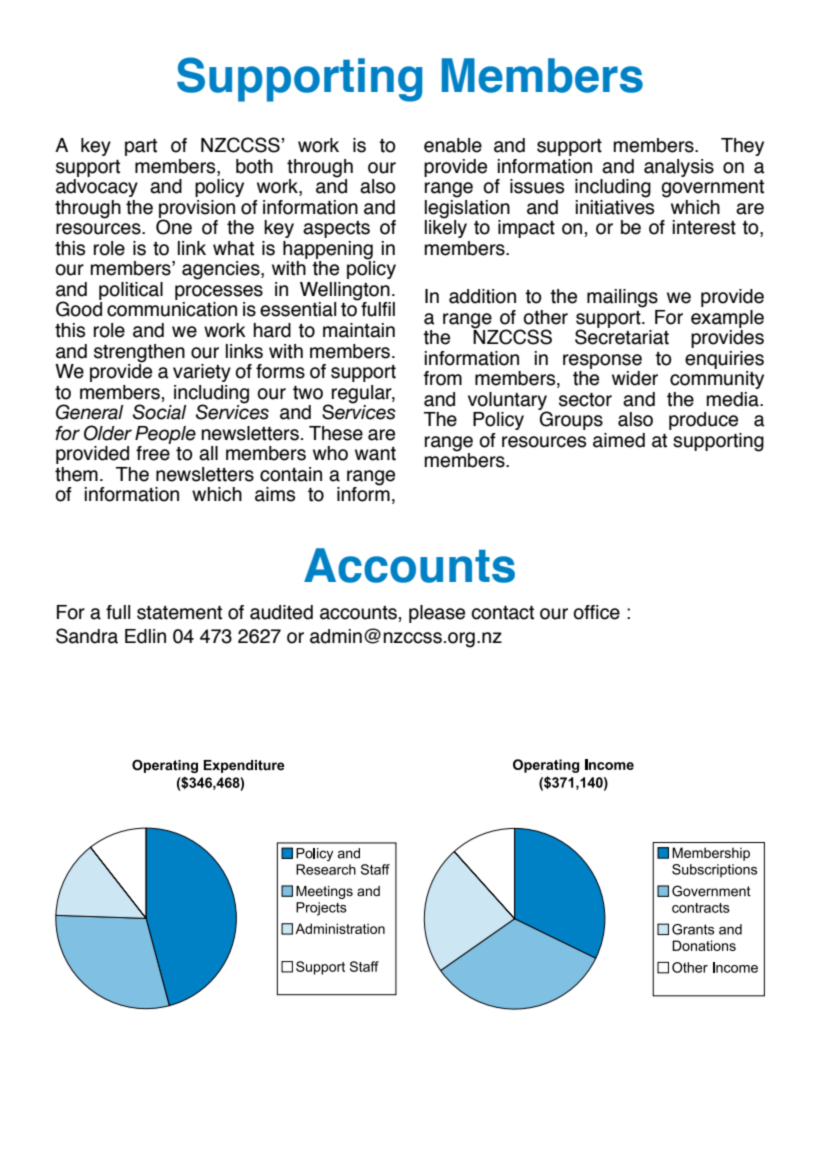 The width and height of the page is (820, 1164). Describe the element at coordinates (442, 378) in the page. I see `from` at that location.
